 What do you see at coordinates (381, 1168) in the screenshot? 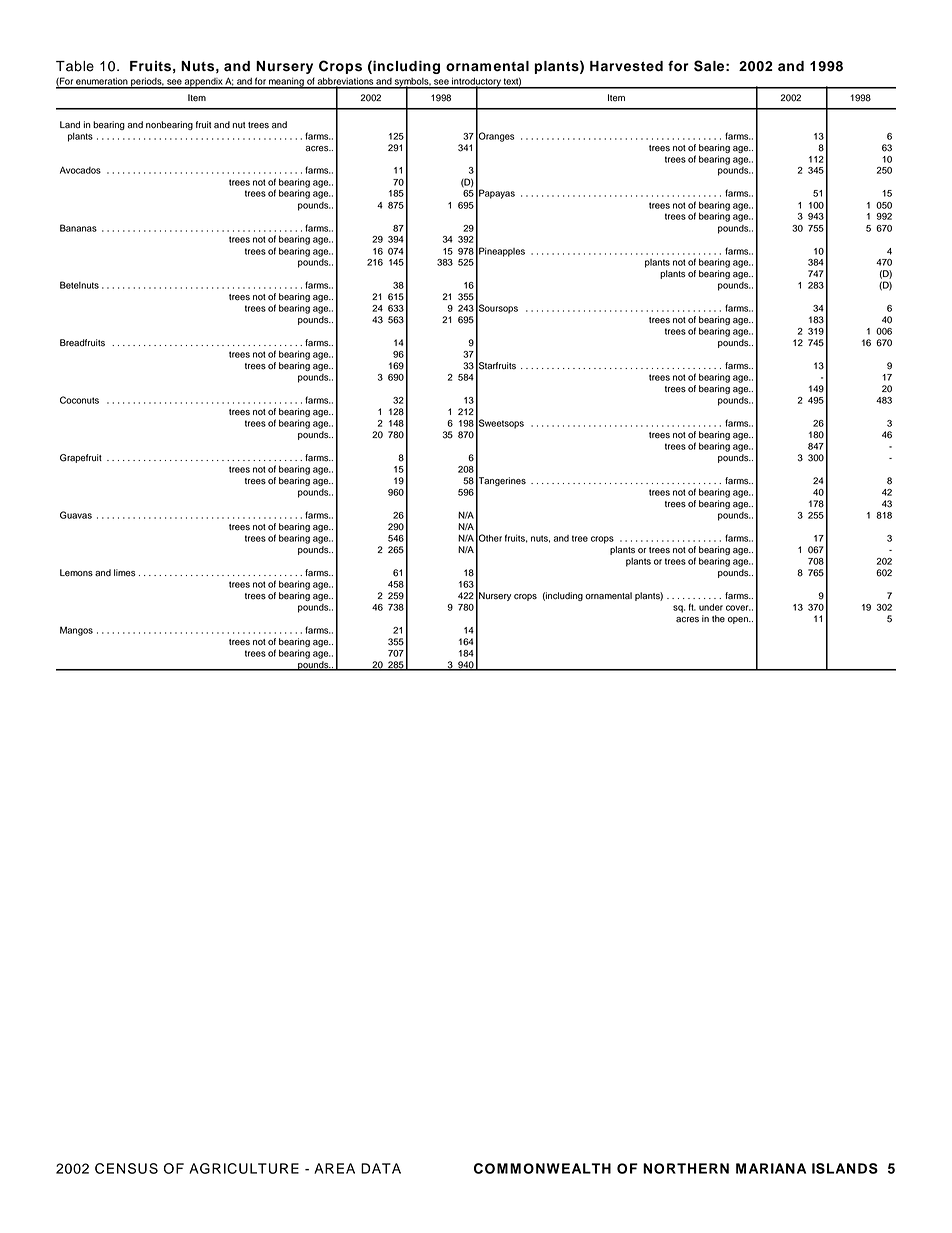
I see `DATA` at bounding box center [381, 1168].
